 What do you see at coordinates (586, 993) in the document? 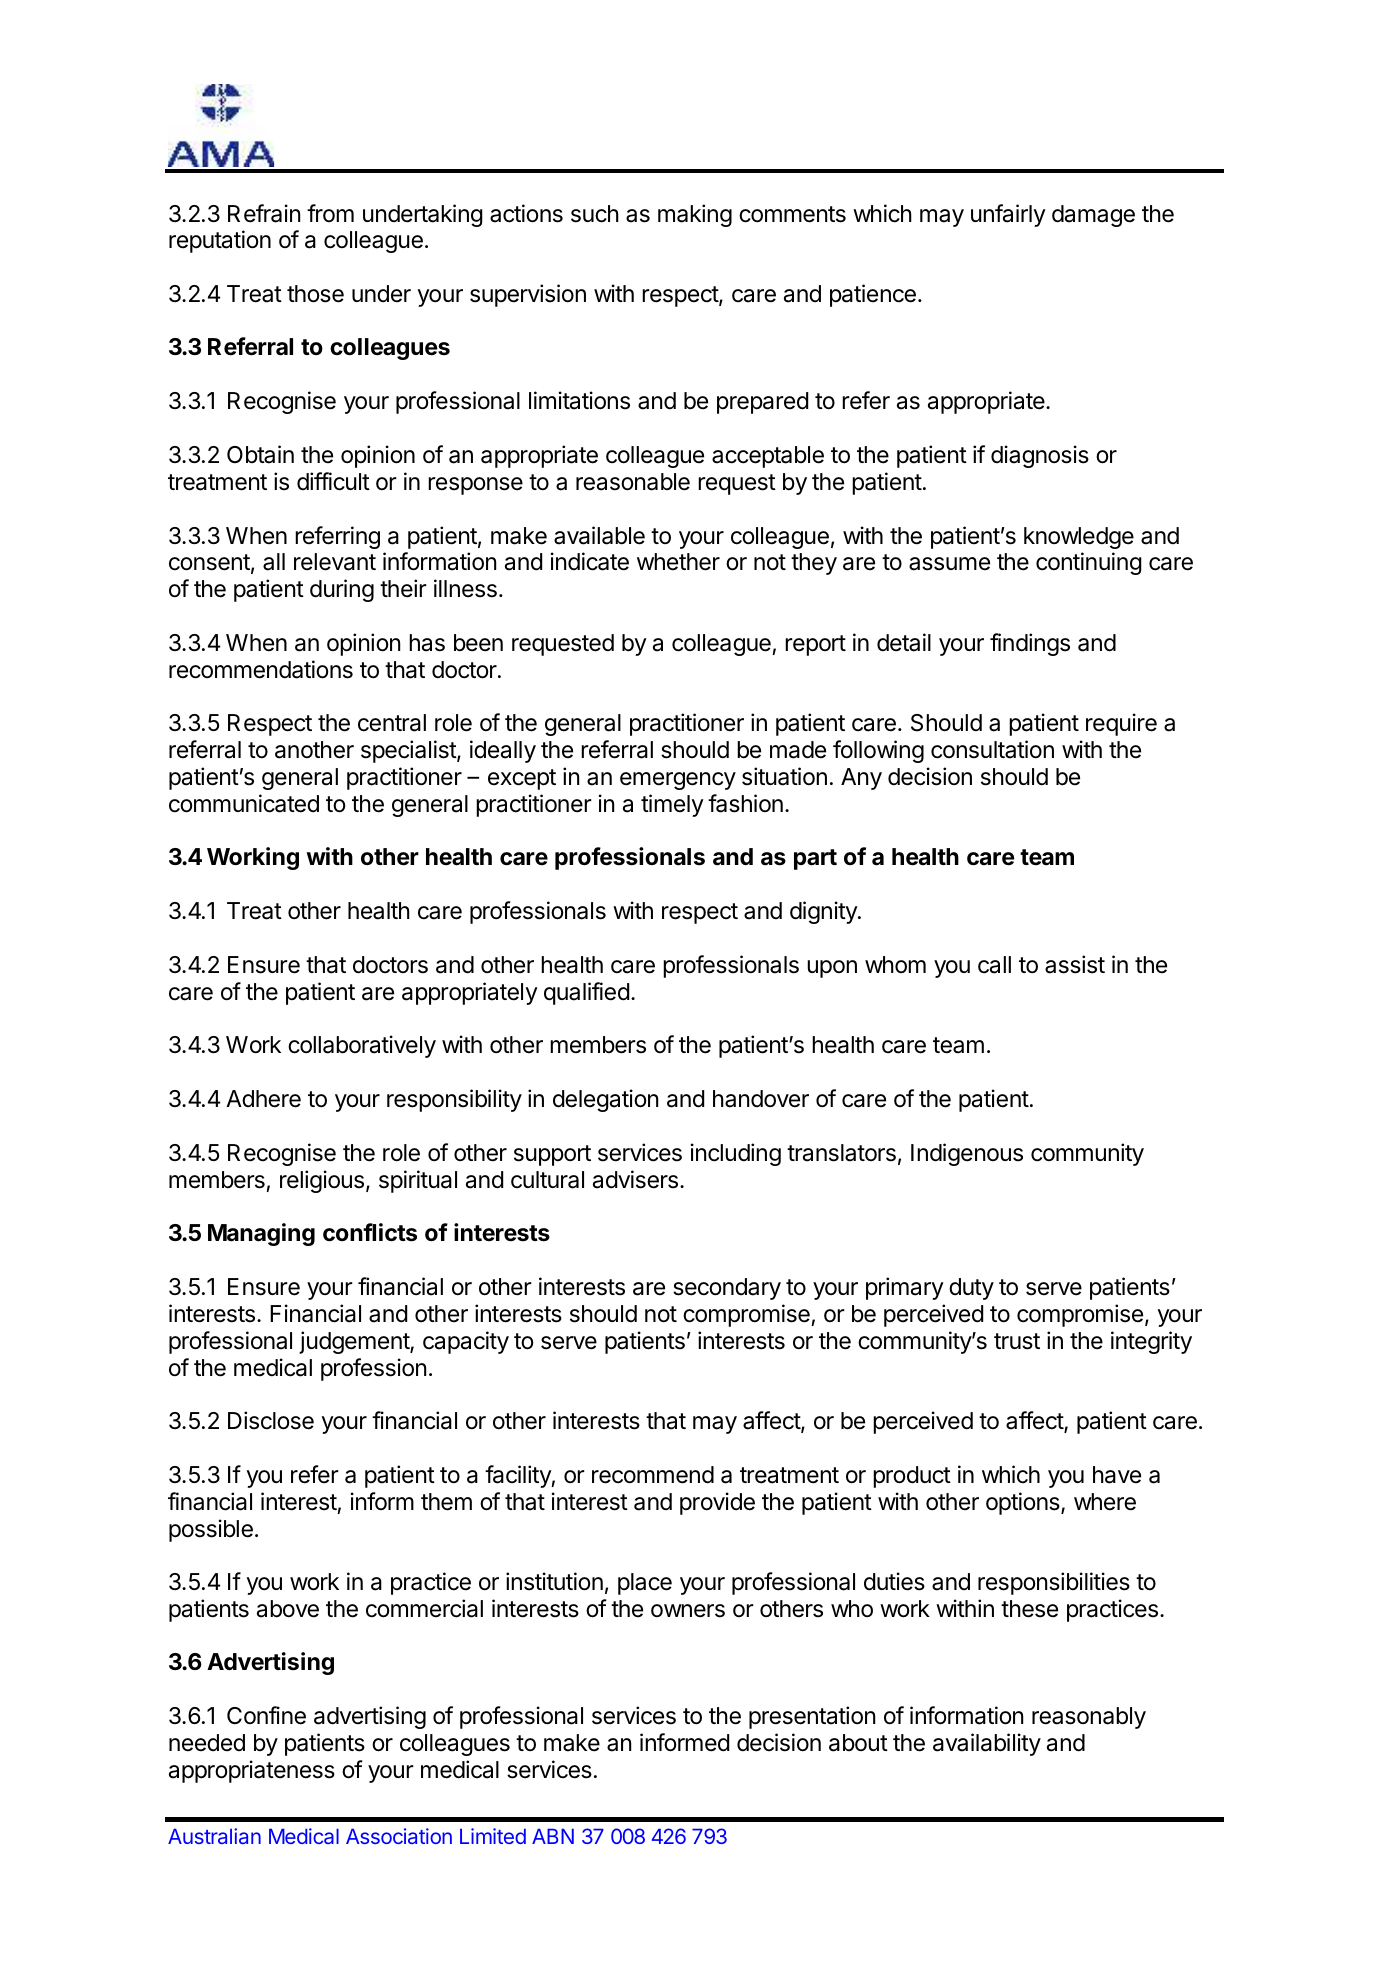
I see `qualified` at bounding box center [586, 993].
